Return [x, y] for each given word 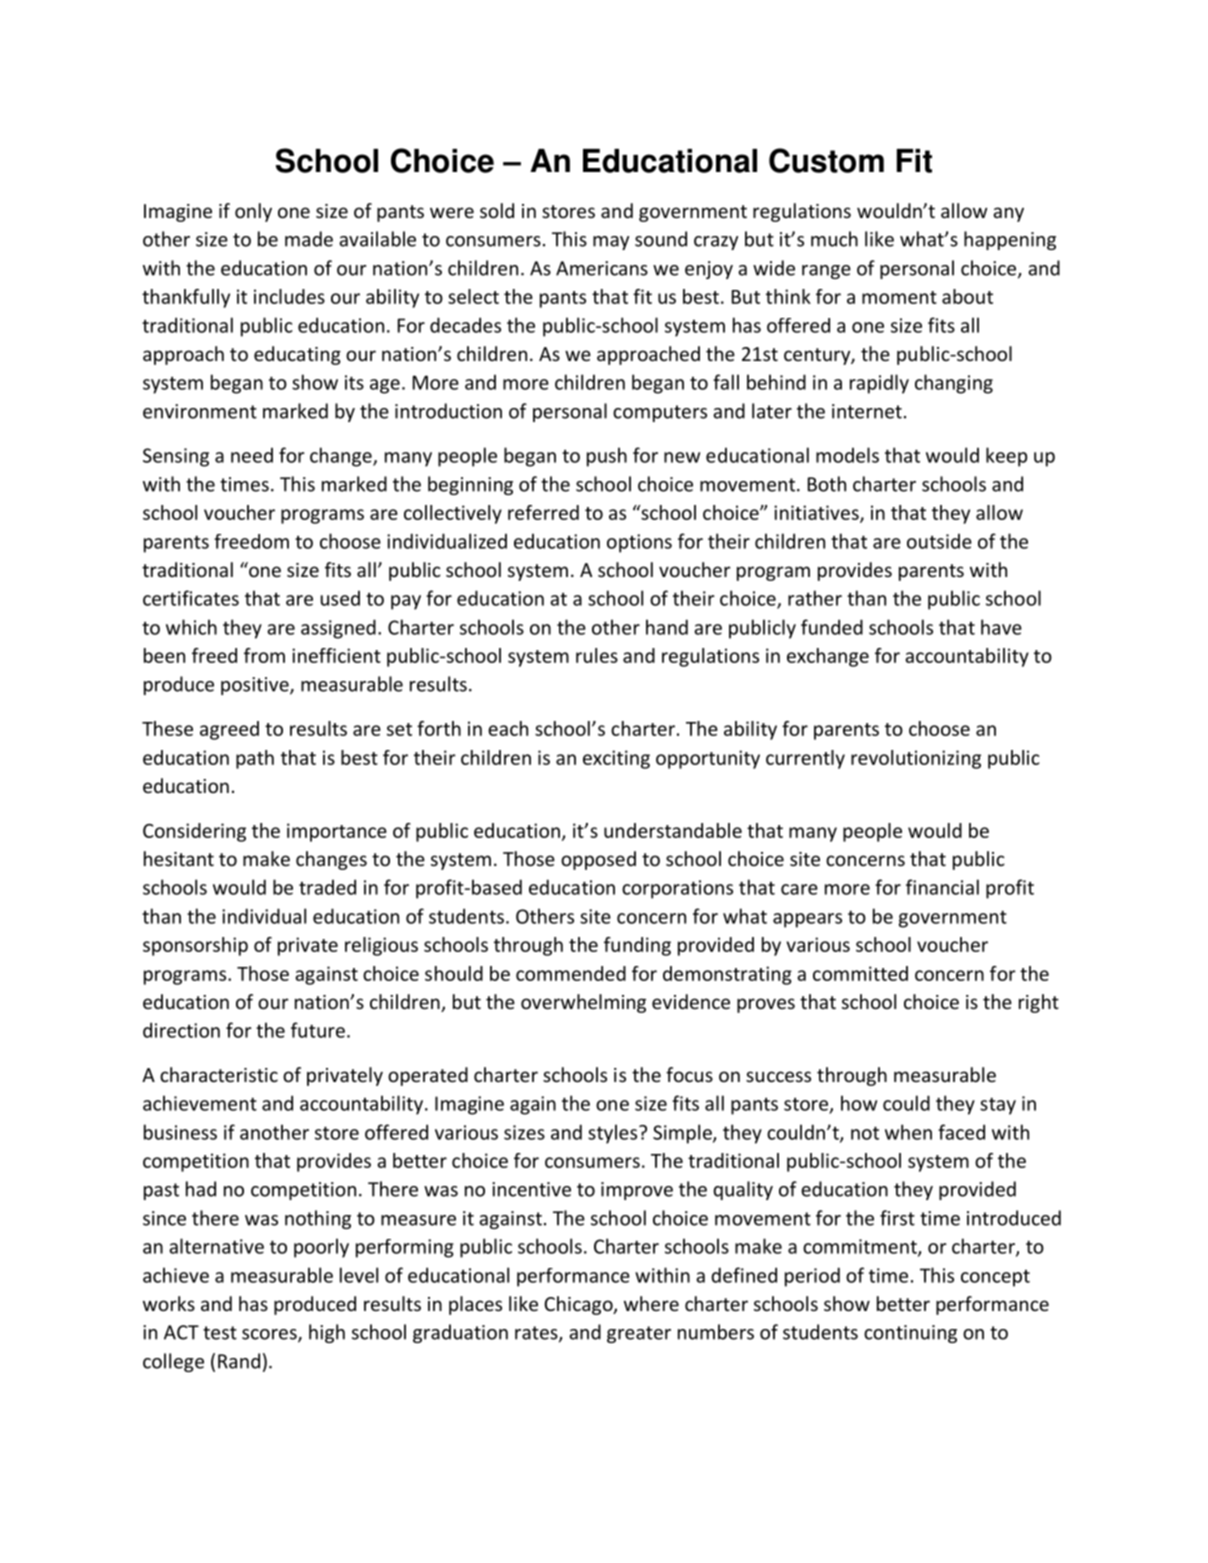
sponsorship [195, 946]
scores [270, 1335]
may [611, 243]
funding [637, 946]
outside [939, 541]
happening [1010, 240]
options [639, 543]
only [253, 212]
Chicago [579, 1305]
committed [860, 973]
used [340, 598]
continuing [910, 1334]
